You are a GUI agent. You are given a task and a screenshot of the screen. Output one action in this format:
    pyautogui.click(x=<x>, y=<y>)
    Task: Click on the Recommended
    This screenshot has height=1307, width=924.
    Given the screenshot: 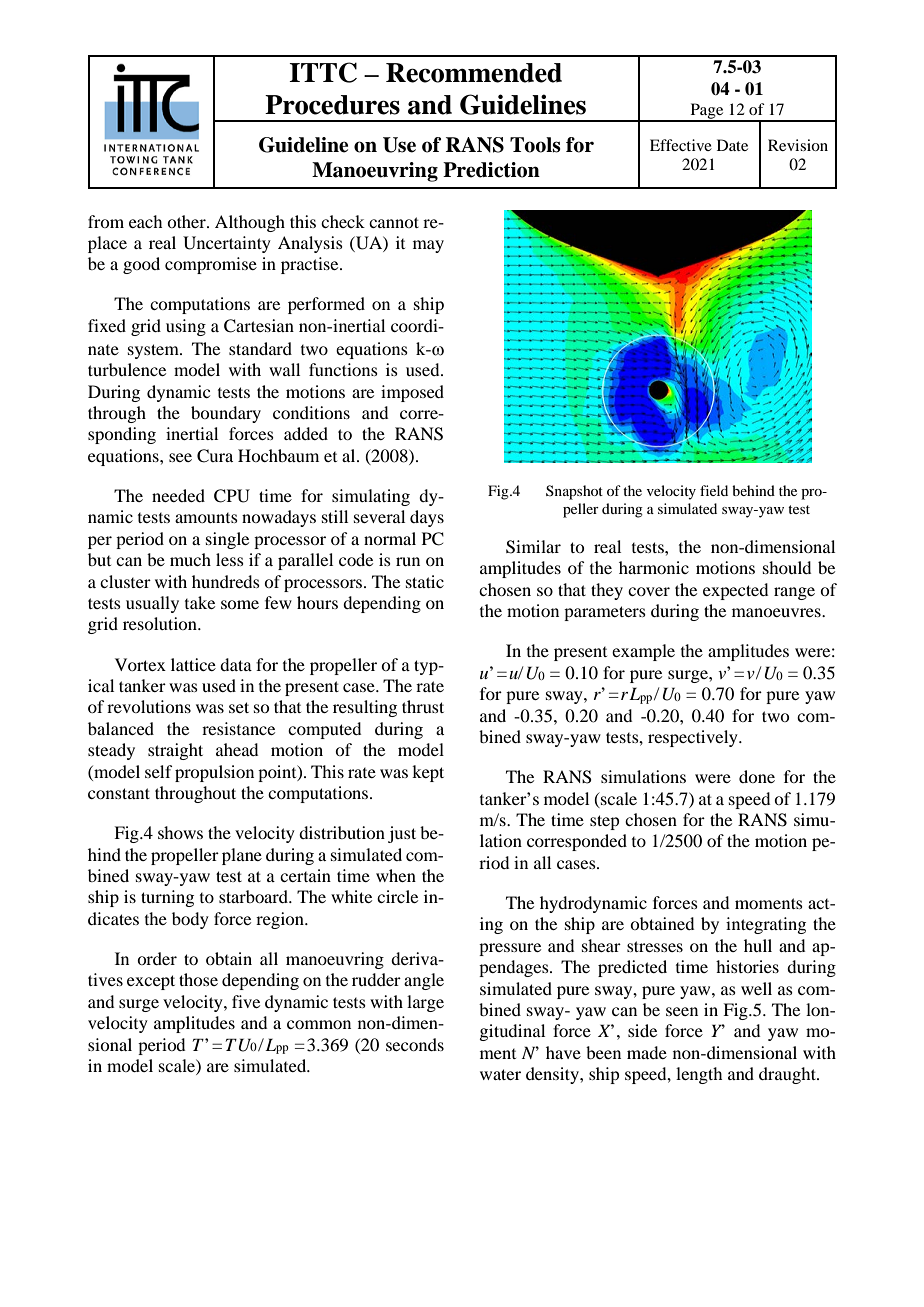 What is the action you would take?
    pyautogui.click(x=474, y=73)
